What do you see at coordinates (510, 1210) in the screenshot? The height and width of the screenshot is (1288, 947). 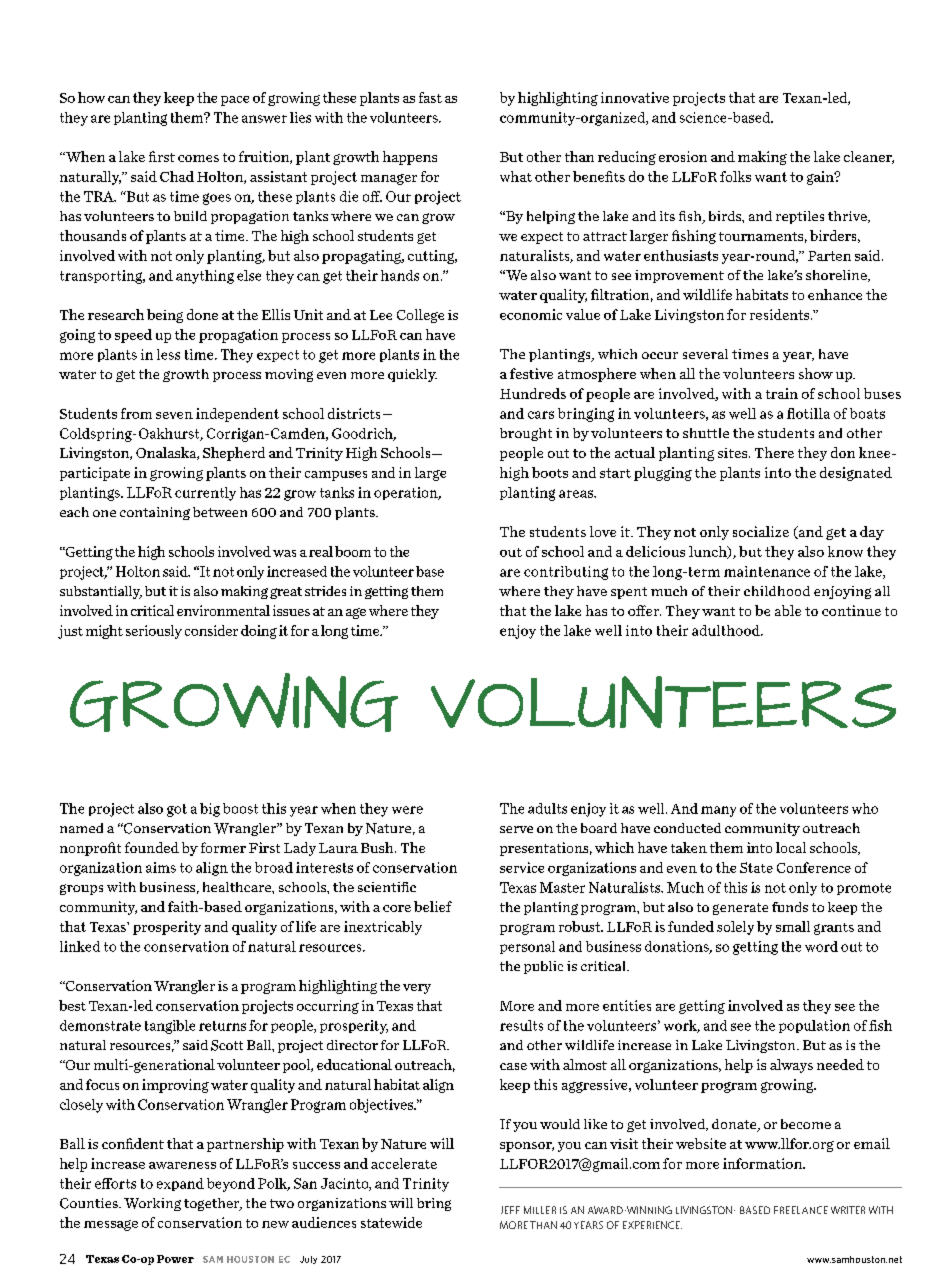 I see `JEFF` at bounding box center [510, 1210].
